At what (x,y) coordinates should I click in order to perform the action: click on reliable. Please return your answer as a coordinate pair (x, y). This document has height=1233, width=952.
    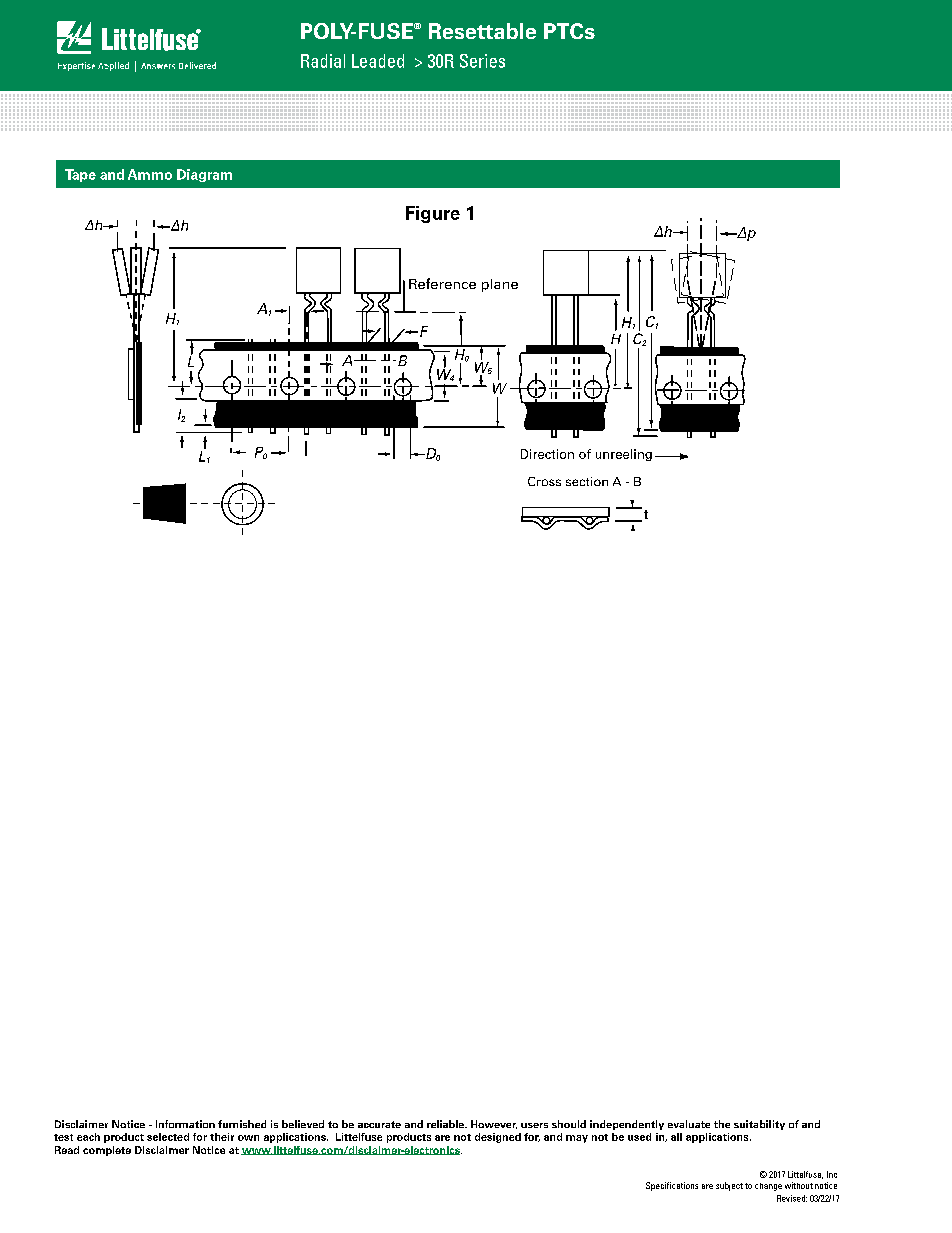
    Looking at the image, I should click on (447, 1124).
